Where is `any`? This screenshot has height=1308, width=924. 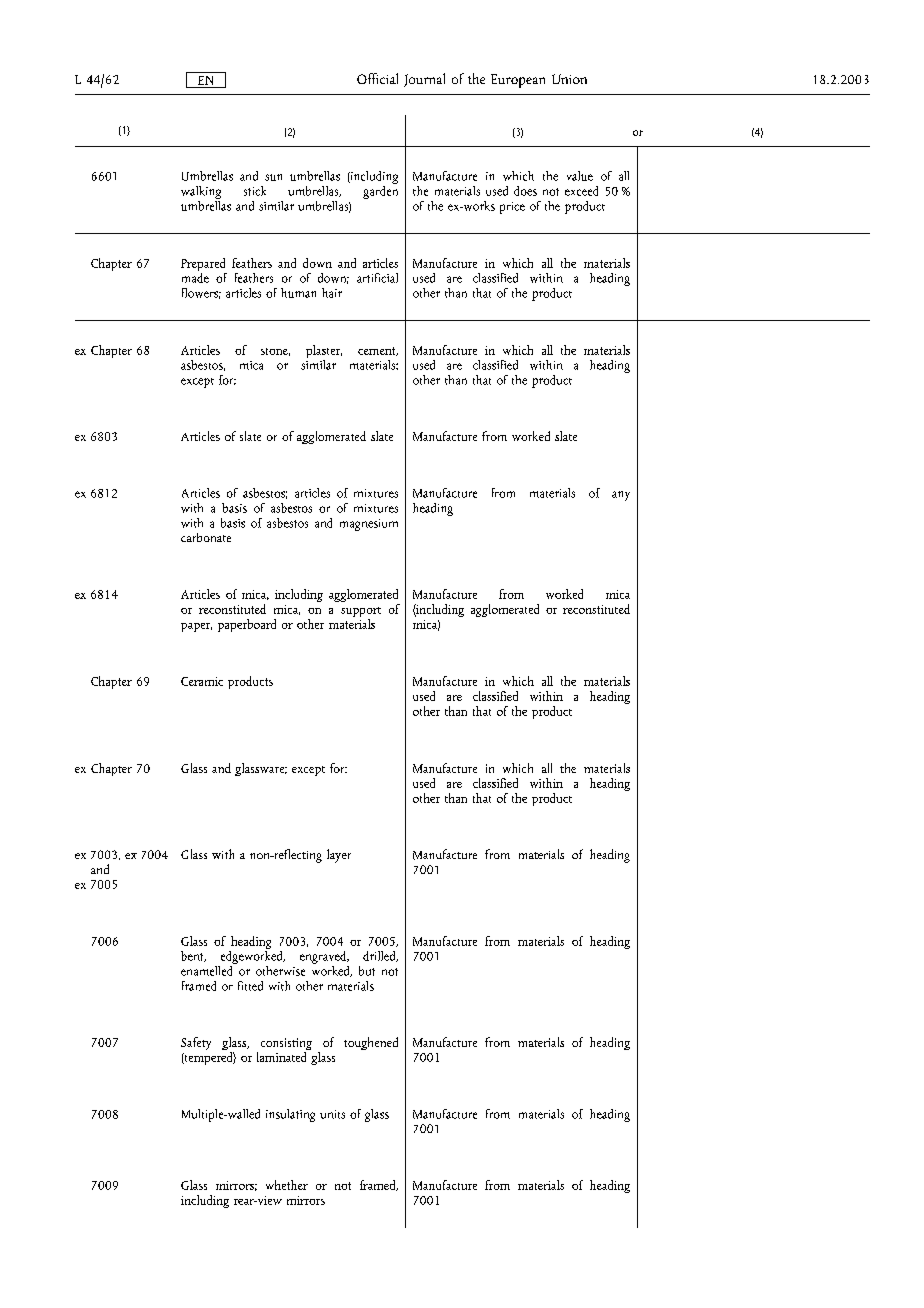 any is located at coordinates (621, 496).
